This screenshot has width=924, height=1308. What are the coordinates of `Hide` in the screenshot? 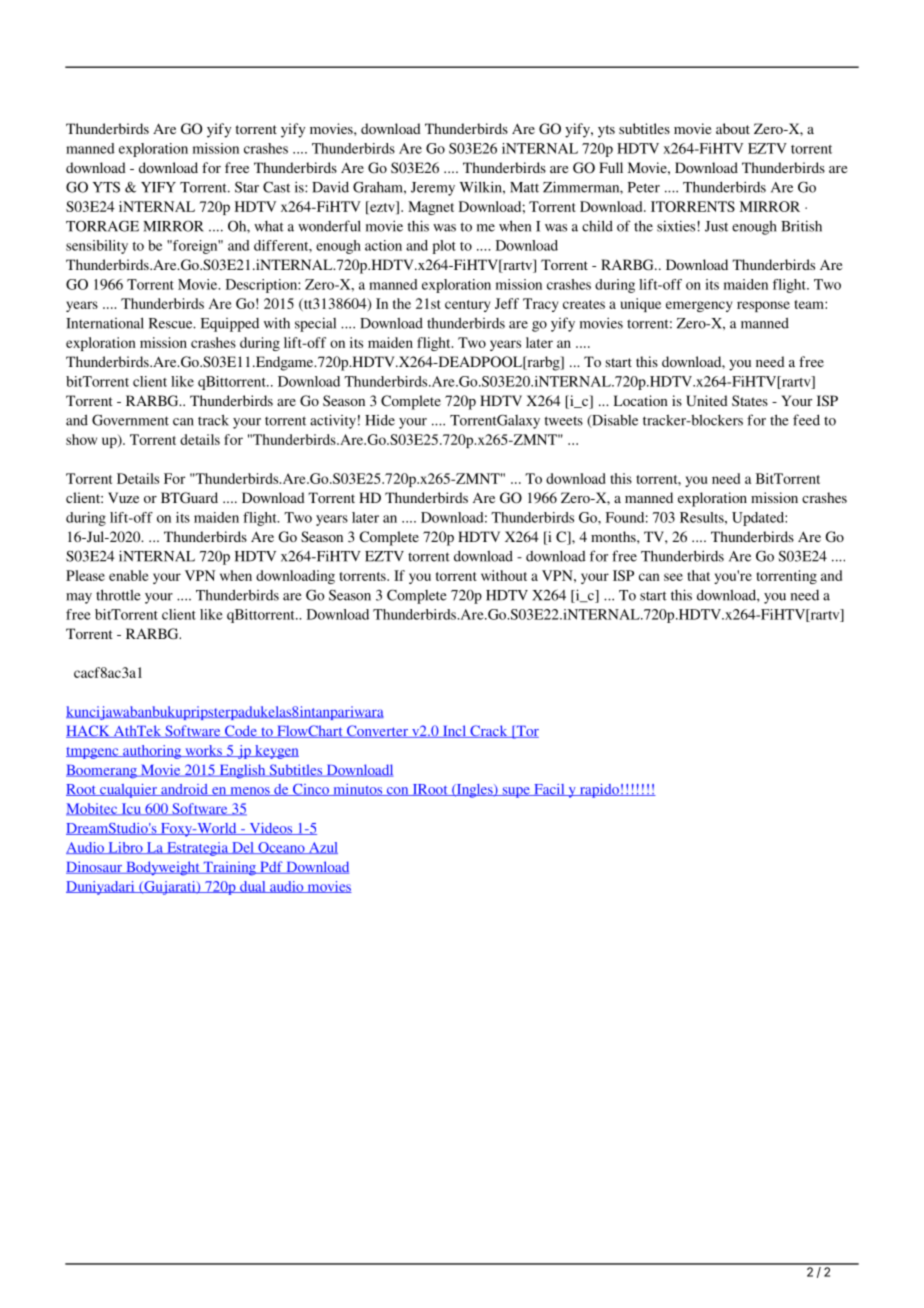 It's located at (380, 420).
